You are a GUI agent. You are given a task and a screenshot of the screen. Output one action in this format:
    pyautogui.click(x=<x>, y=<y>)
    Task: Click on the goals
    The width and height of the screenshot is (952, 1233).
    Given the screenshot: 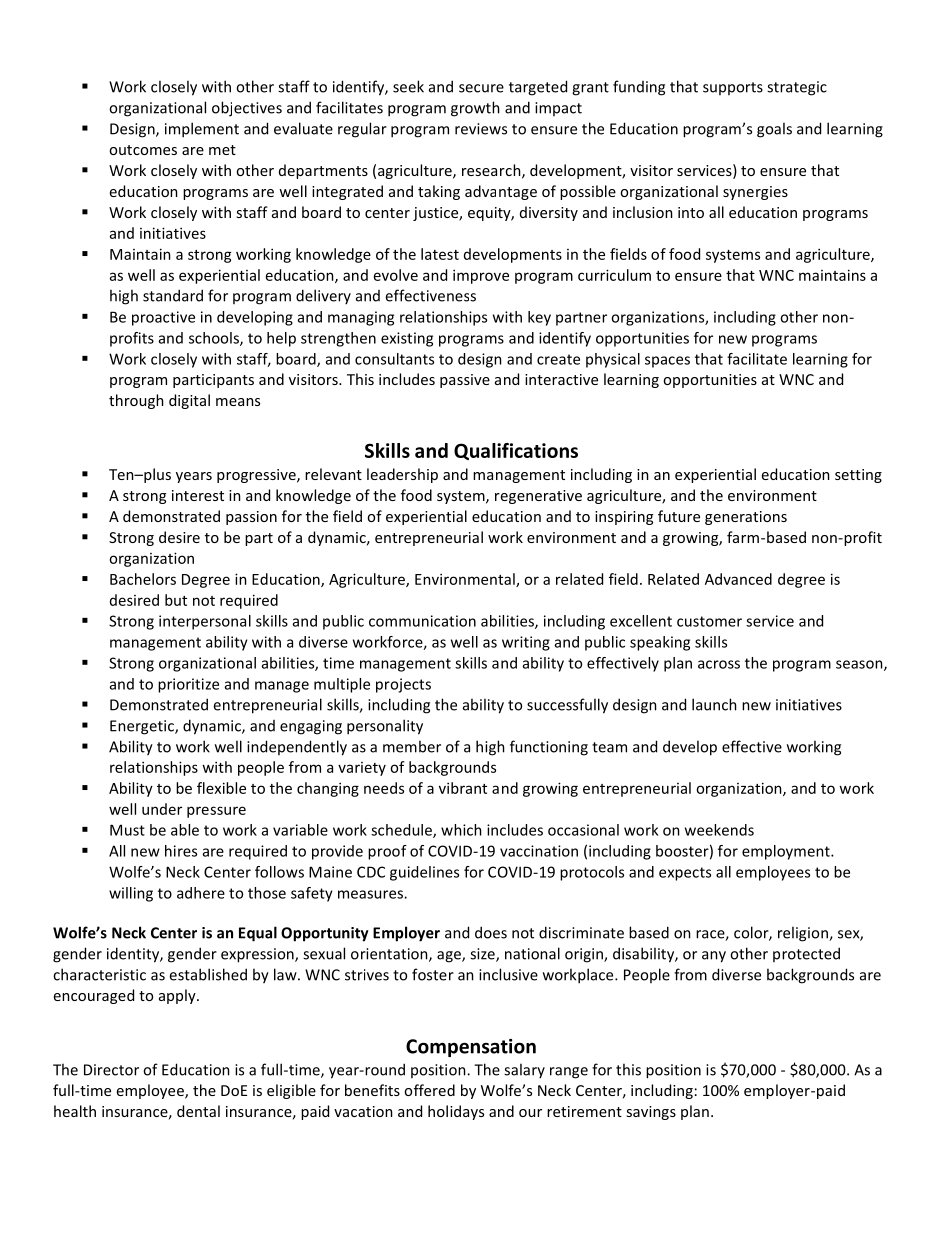 What is the action you would take?
    pyautogui.click(x=774, y=130)
